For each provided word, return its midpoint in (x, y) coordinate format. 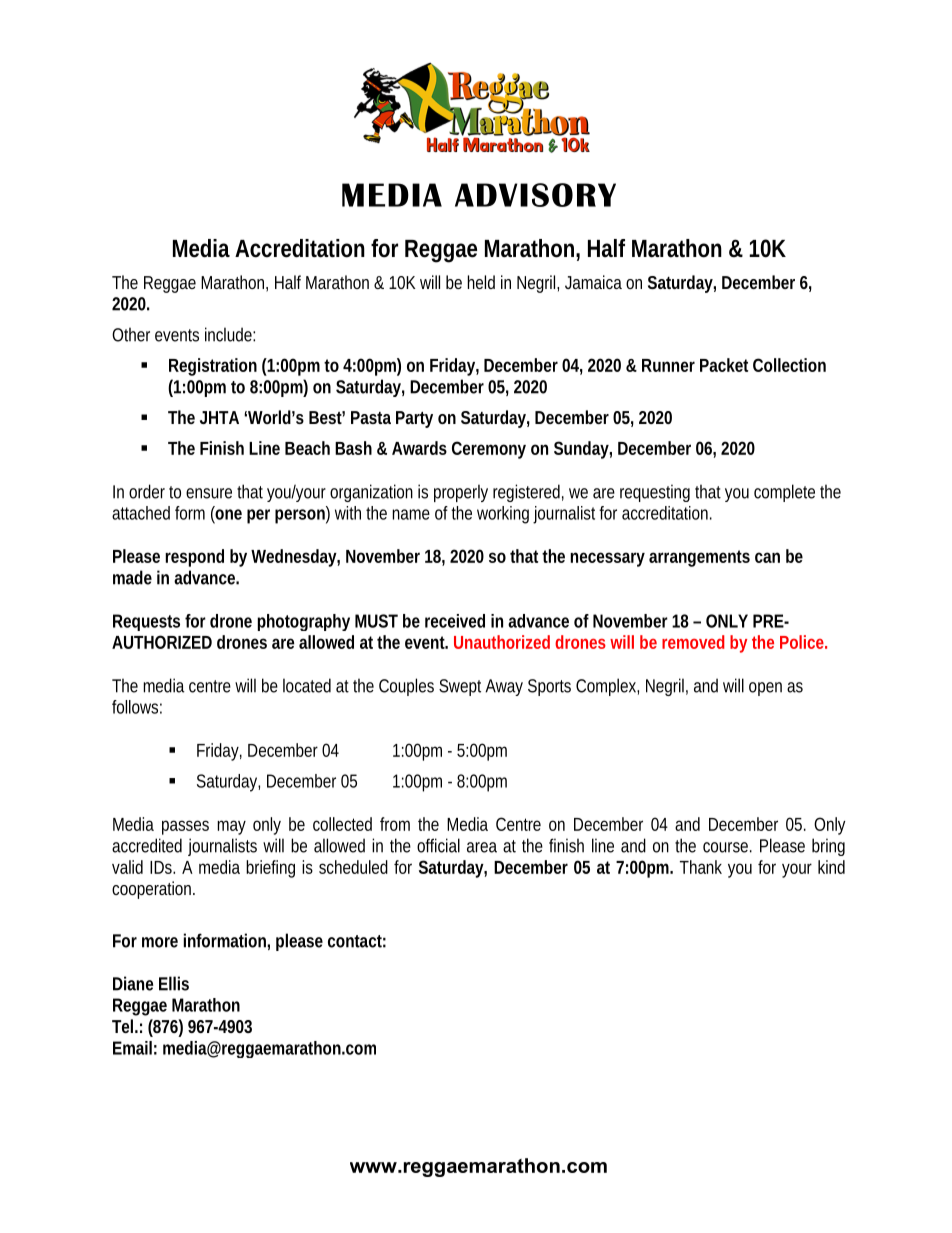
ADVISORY (535, 195)
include (230, 334)
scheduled (353, 867)
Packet (724, 365)
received (455, 621)
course (727, 847)
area (482, 847)
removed (693, 642)
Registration (213, 367)
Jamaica (593, 282)
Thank (701, 867)
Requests (146, 622)
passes (185, 827)
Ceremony (489, 450)
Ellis (174, 983)
